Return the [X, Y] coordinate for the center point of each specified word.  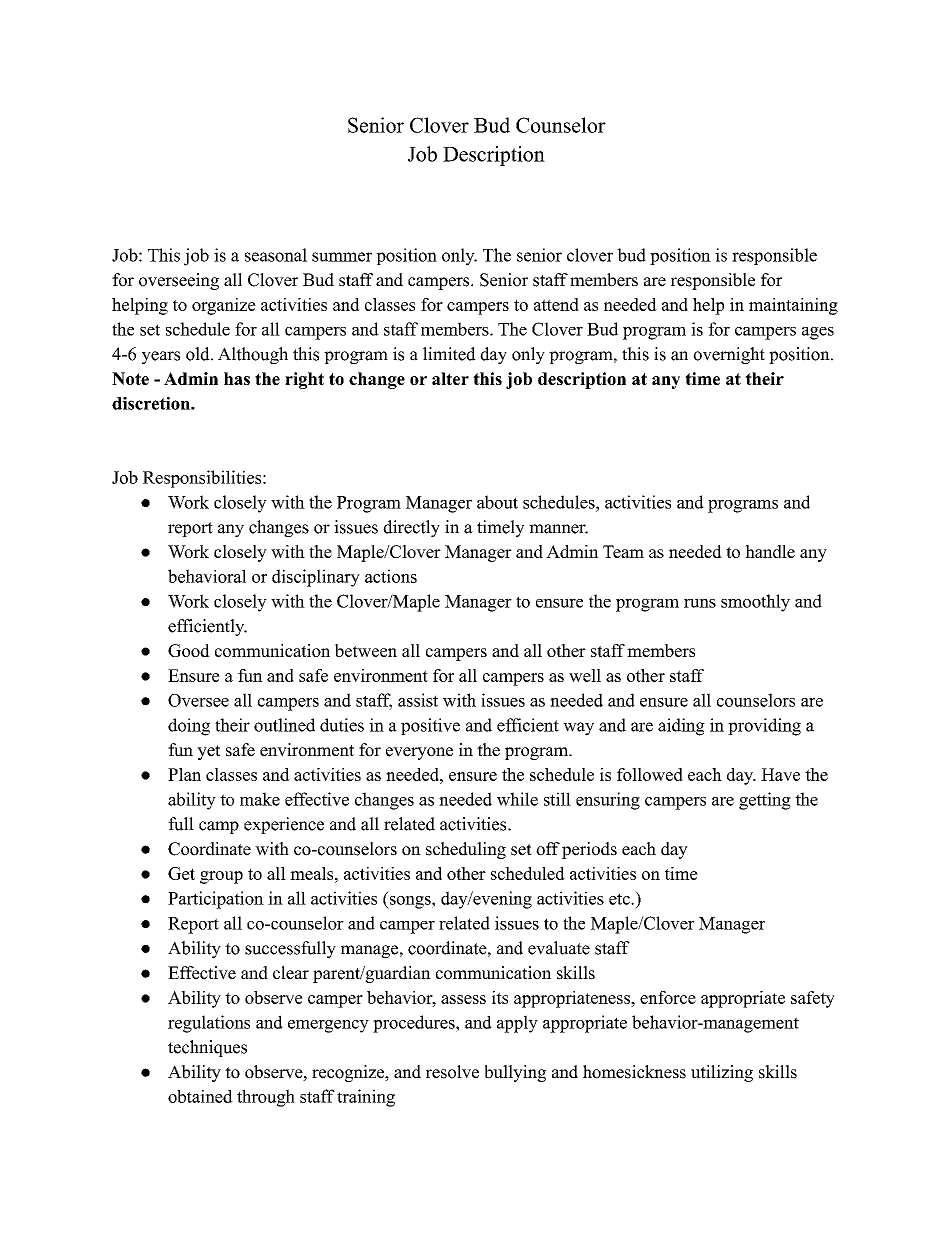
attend [556, 304]
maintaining [793, 306]
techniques [207, 1048]
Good [189, 650]
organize [224, 306]
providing [764, 727]
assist [418, 700]
